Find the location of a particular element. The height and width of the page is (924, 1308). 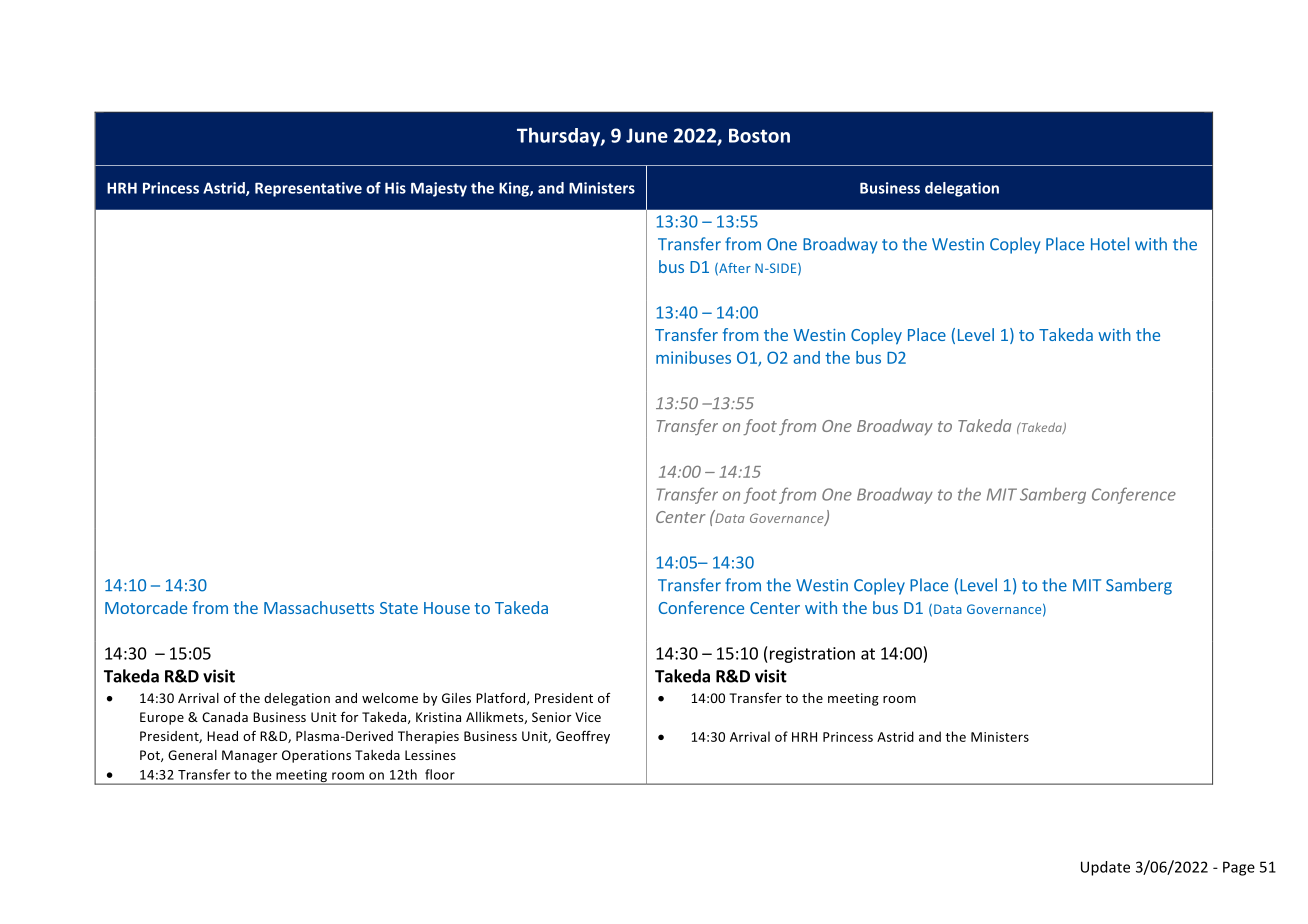

Representative is located at coordinates (308, 189).
